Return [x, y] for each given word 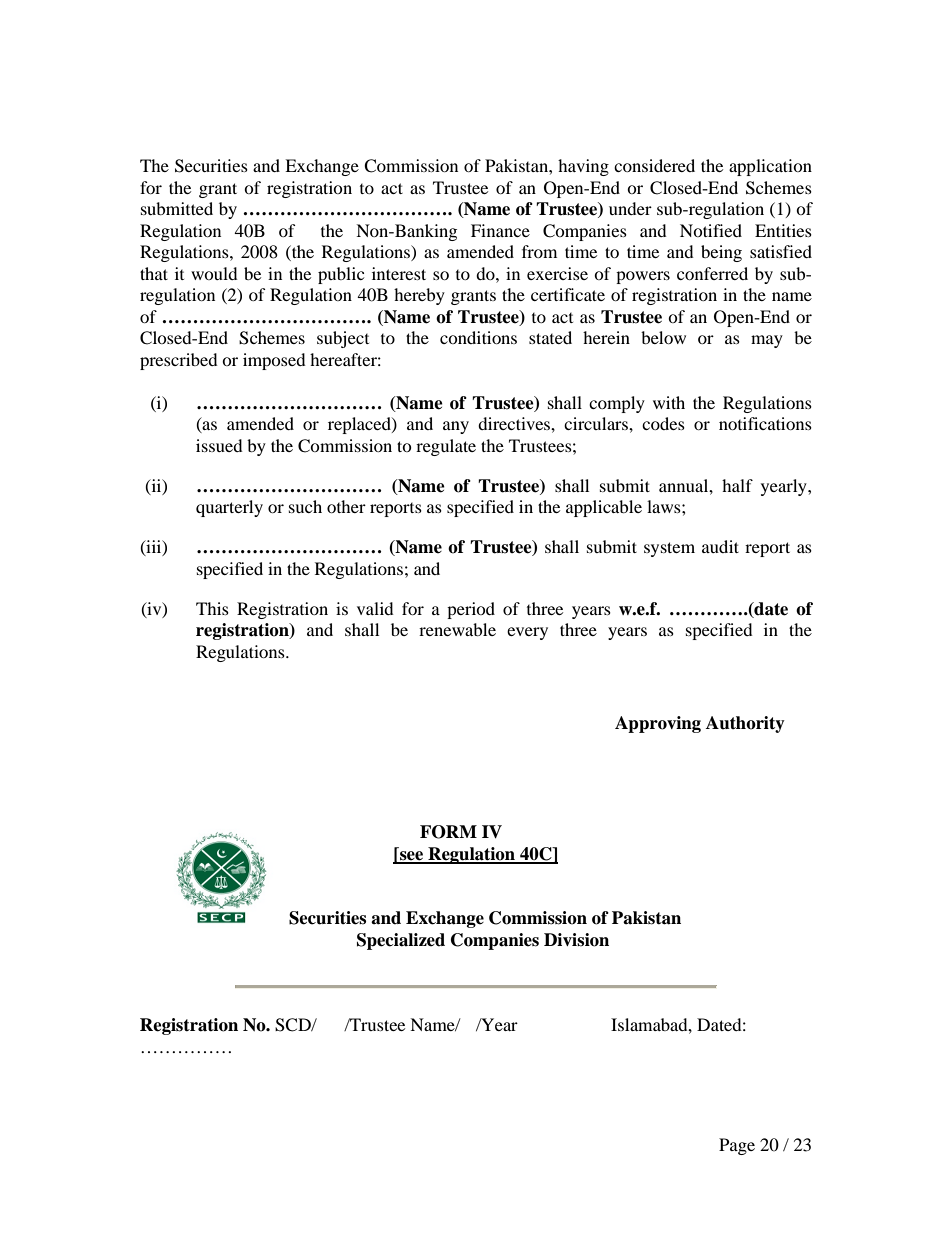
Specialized [401, 941]
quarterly [229, 508]
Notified [711, 230]
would [214, 273]
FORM [448, 832]
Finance [500, 230]
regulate [446, 447]
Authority [745, 724]
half [737, 485]
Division [576, 940]
